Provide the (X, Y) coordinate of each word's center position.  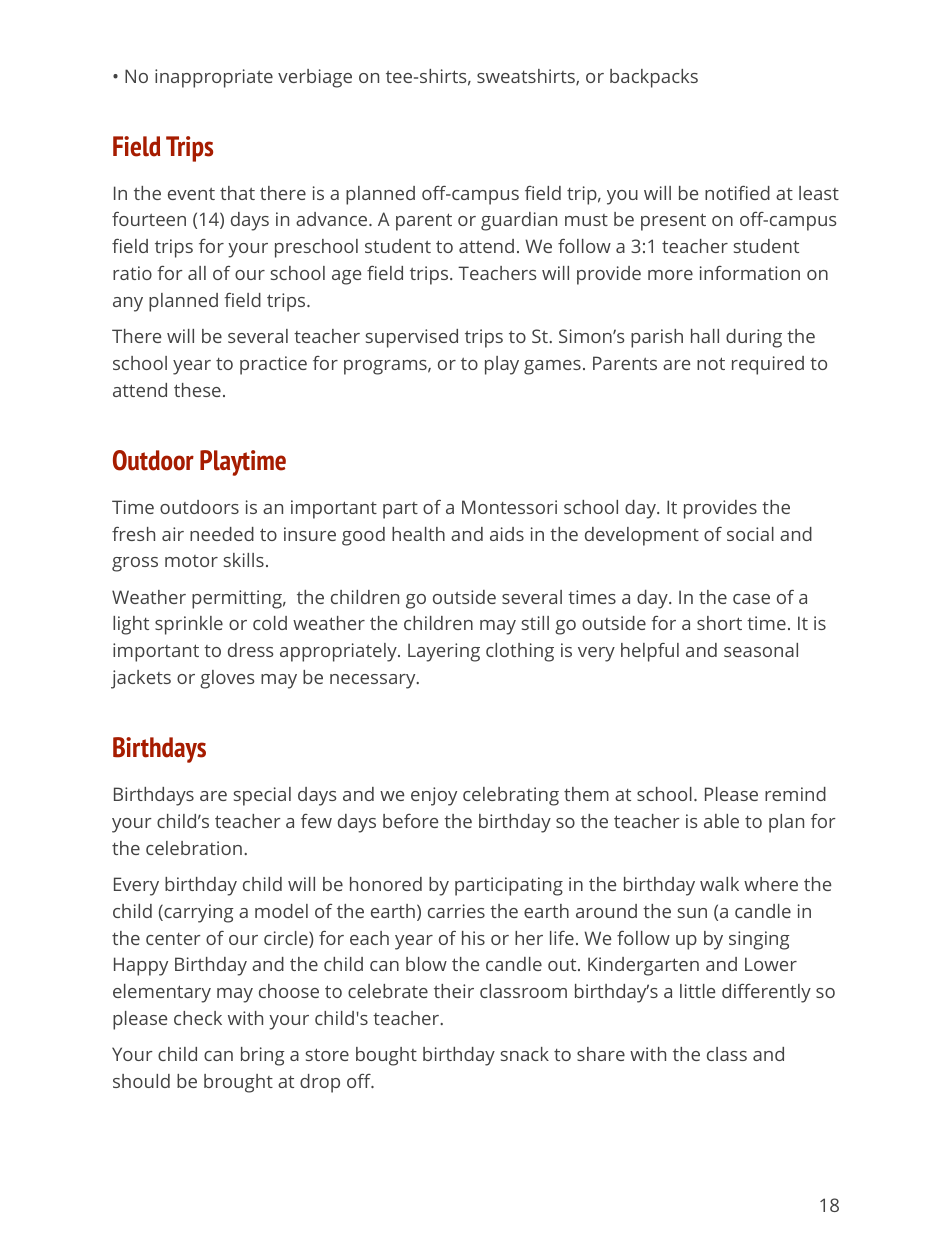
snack (525, 1054)
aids (507, 534)
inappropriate (214, 78)
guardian (519, 221)
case (751, 599)
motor (191, 561)
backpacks (654, 78)
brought (238, 1083)
